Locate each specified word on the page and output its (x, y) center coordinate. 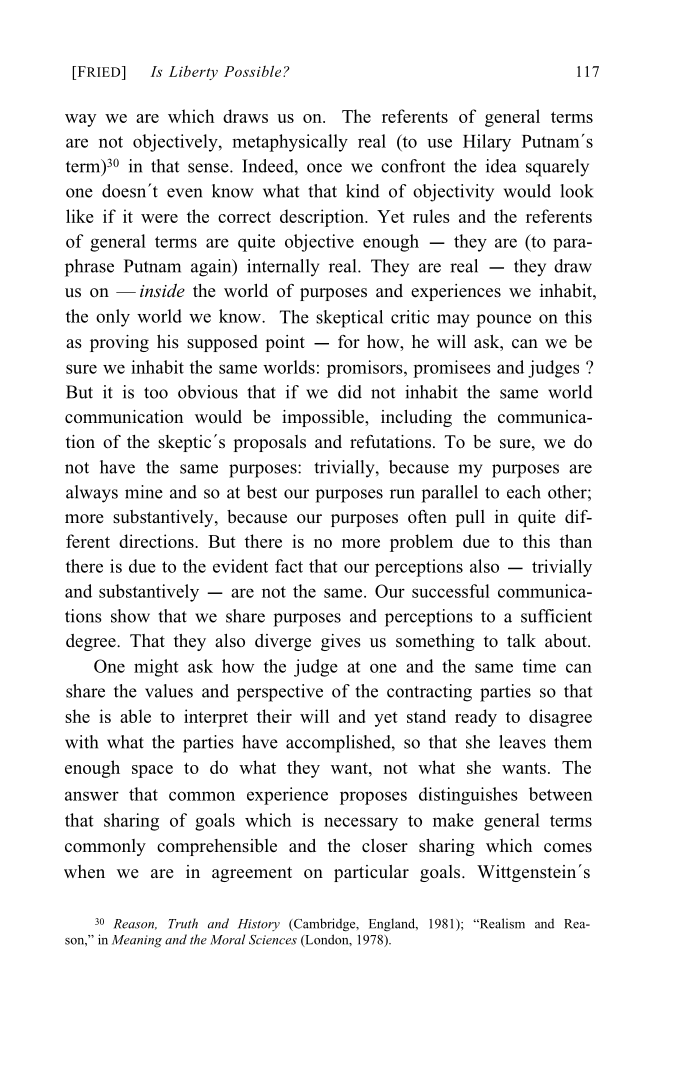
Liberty (193, 73)
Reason (135, 924)
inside (162, 290)
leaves (522, 742)
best (262, 492)
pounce (503, 321)
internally (283, 268)
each (524, 492)
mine (144, 492)
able (135, 716)
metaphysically (290, 143)
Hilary (487, 143)
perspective (280, 693)
